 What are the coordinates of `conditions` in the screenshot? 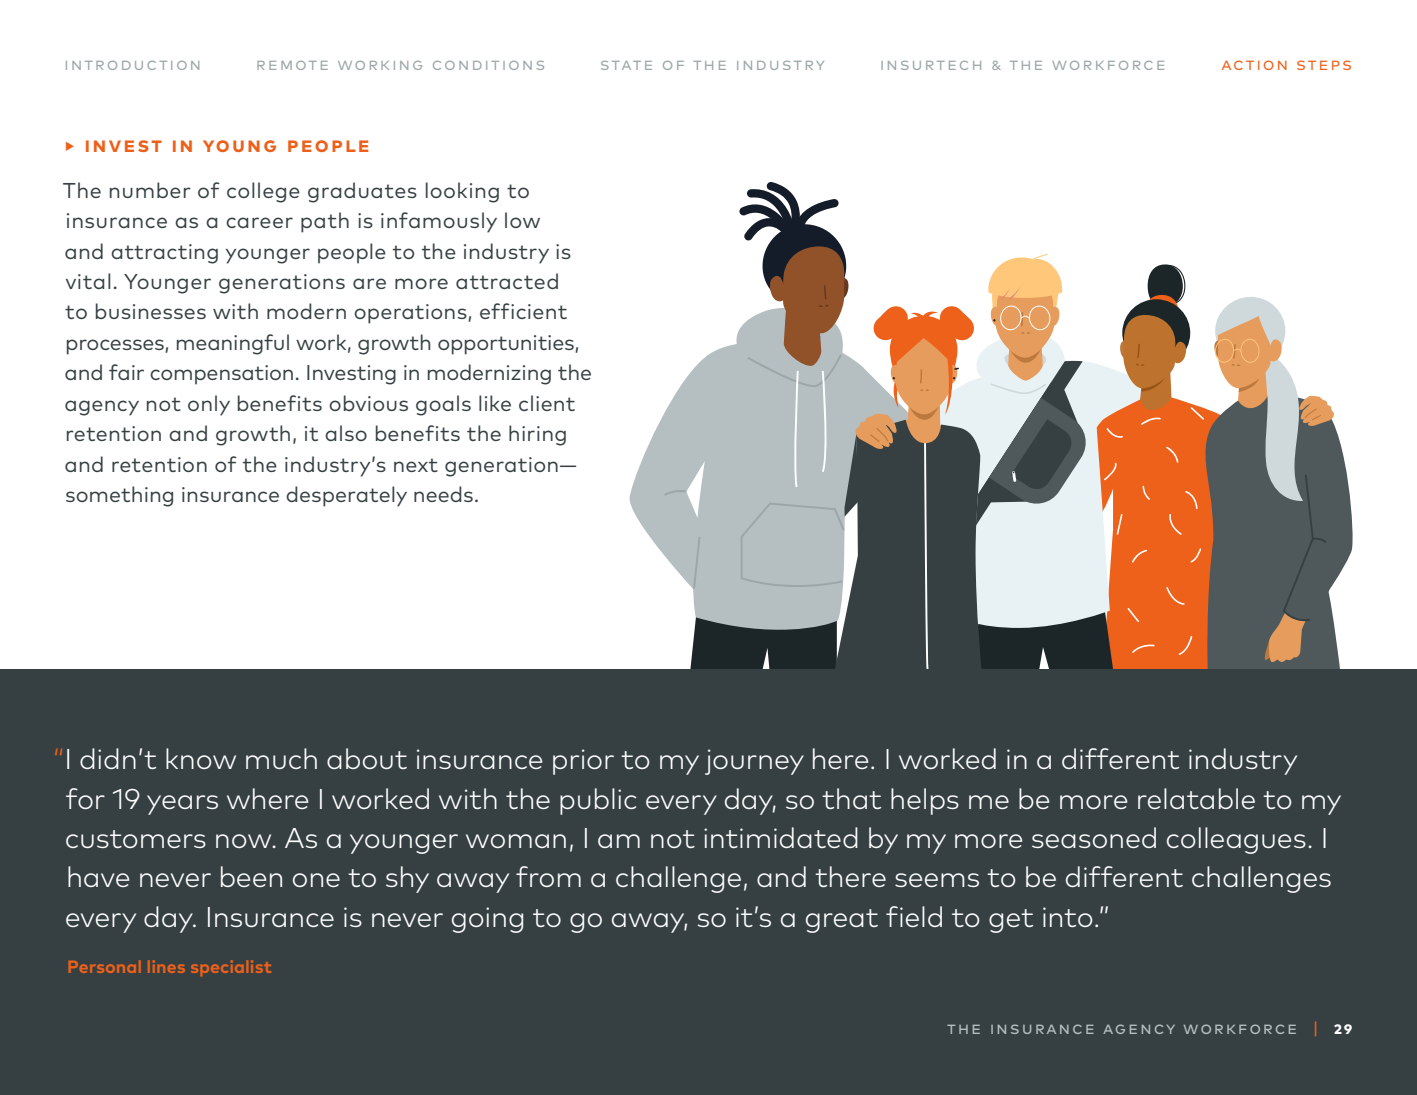 It's located at (488, 65).
